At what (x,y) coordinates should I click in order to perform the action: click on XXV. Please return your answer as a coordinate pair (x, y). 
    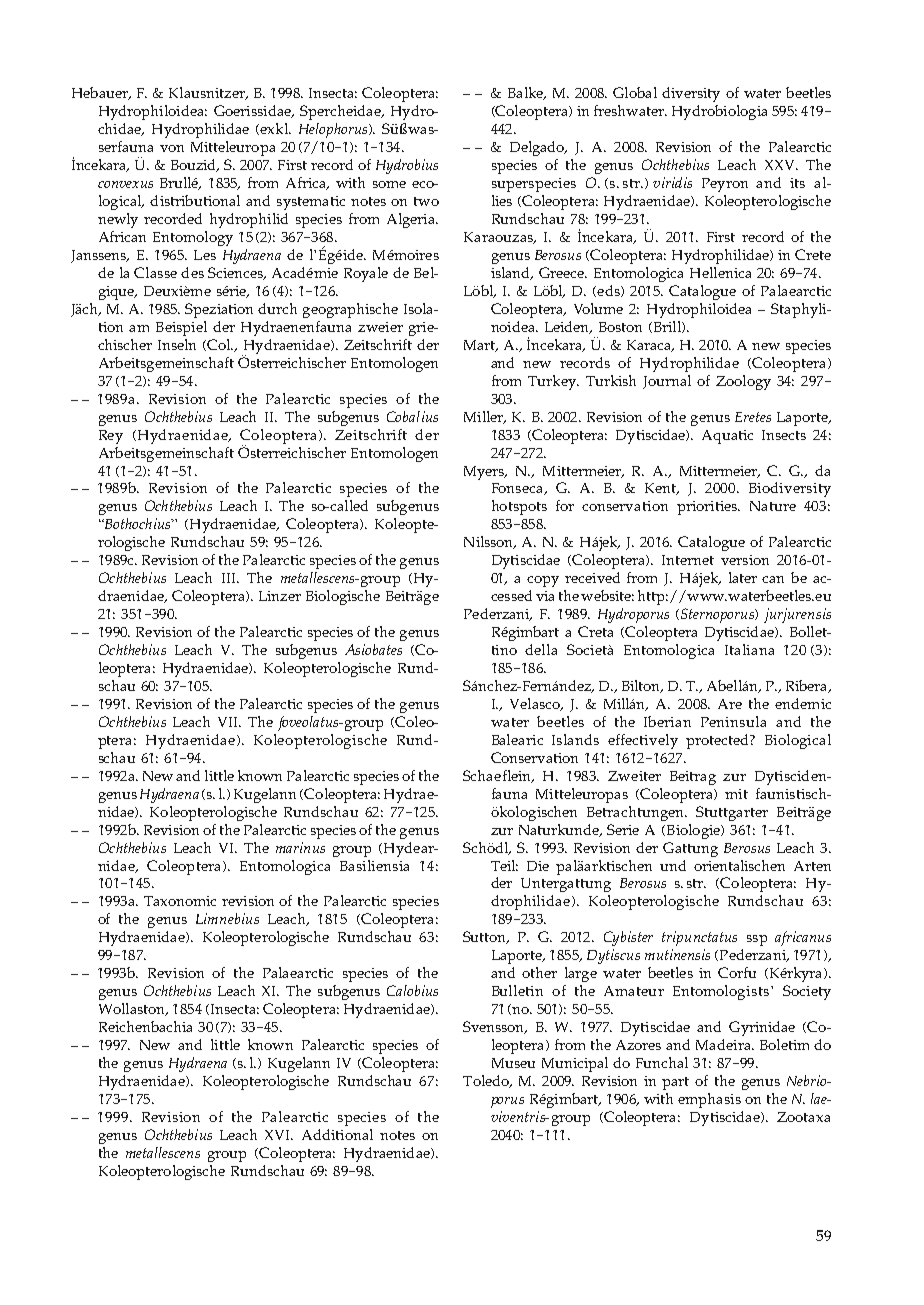
    Looking at the image, I should click on (781, 165).
